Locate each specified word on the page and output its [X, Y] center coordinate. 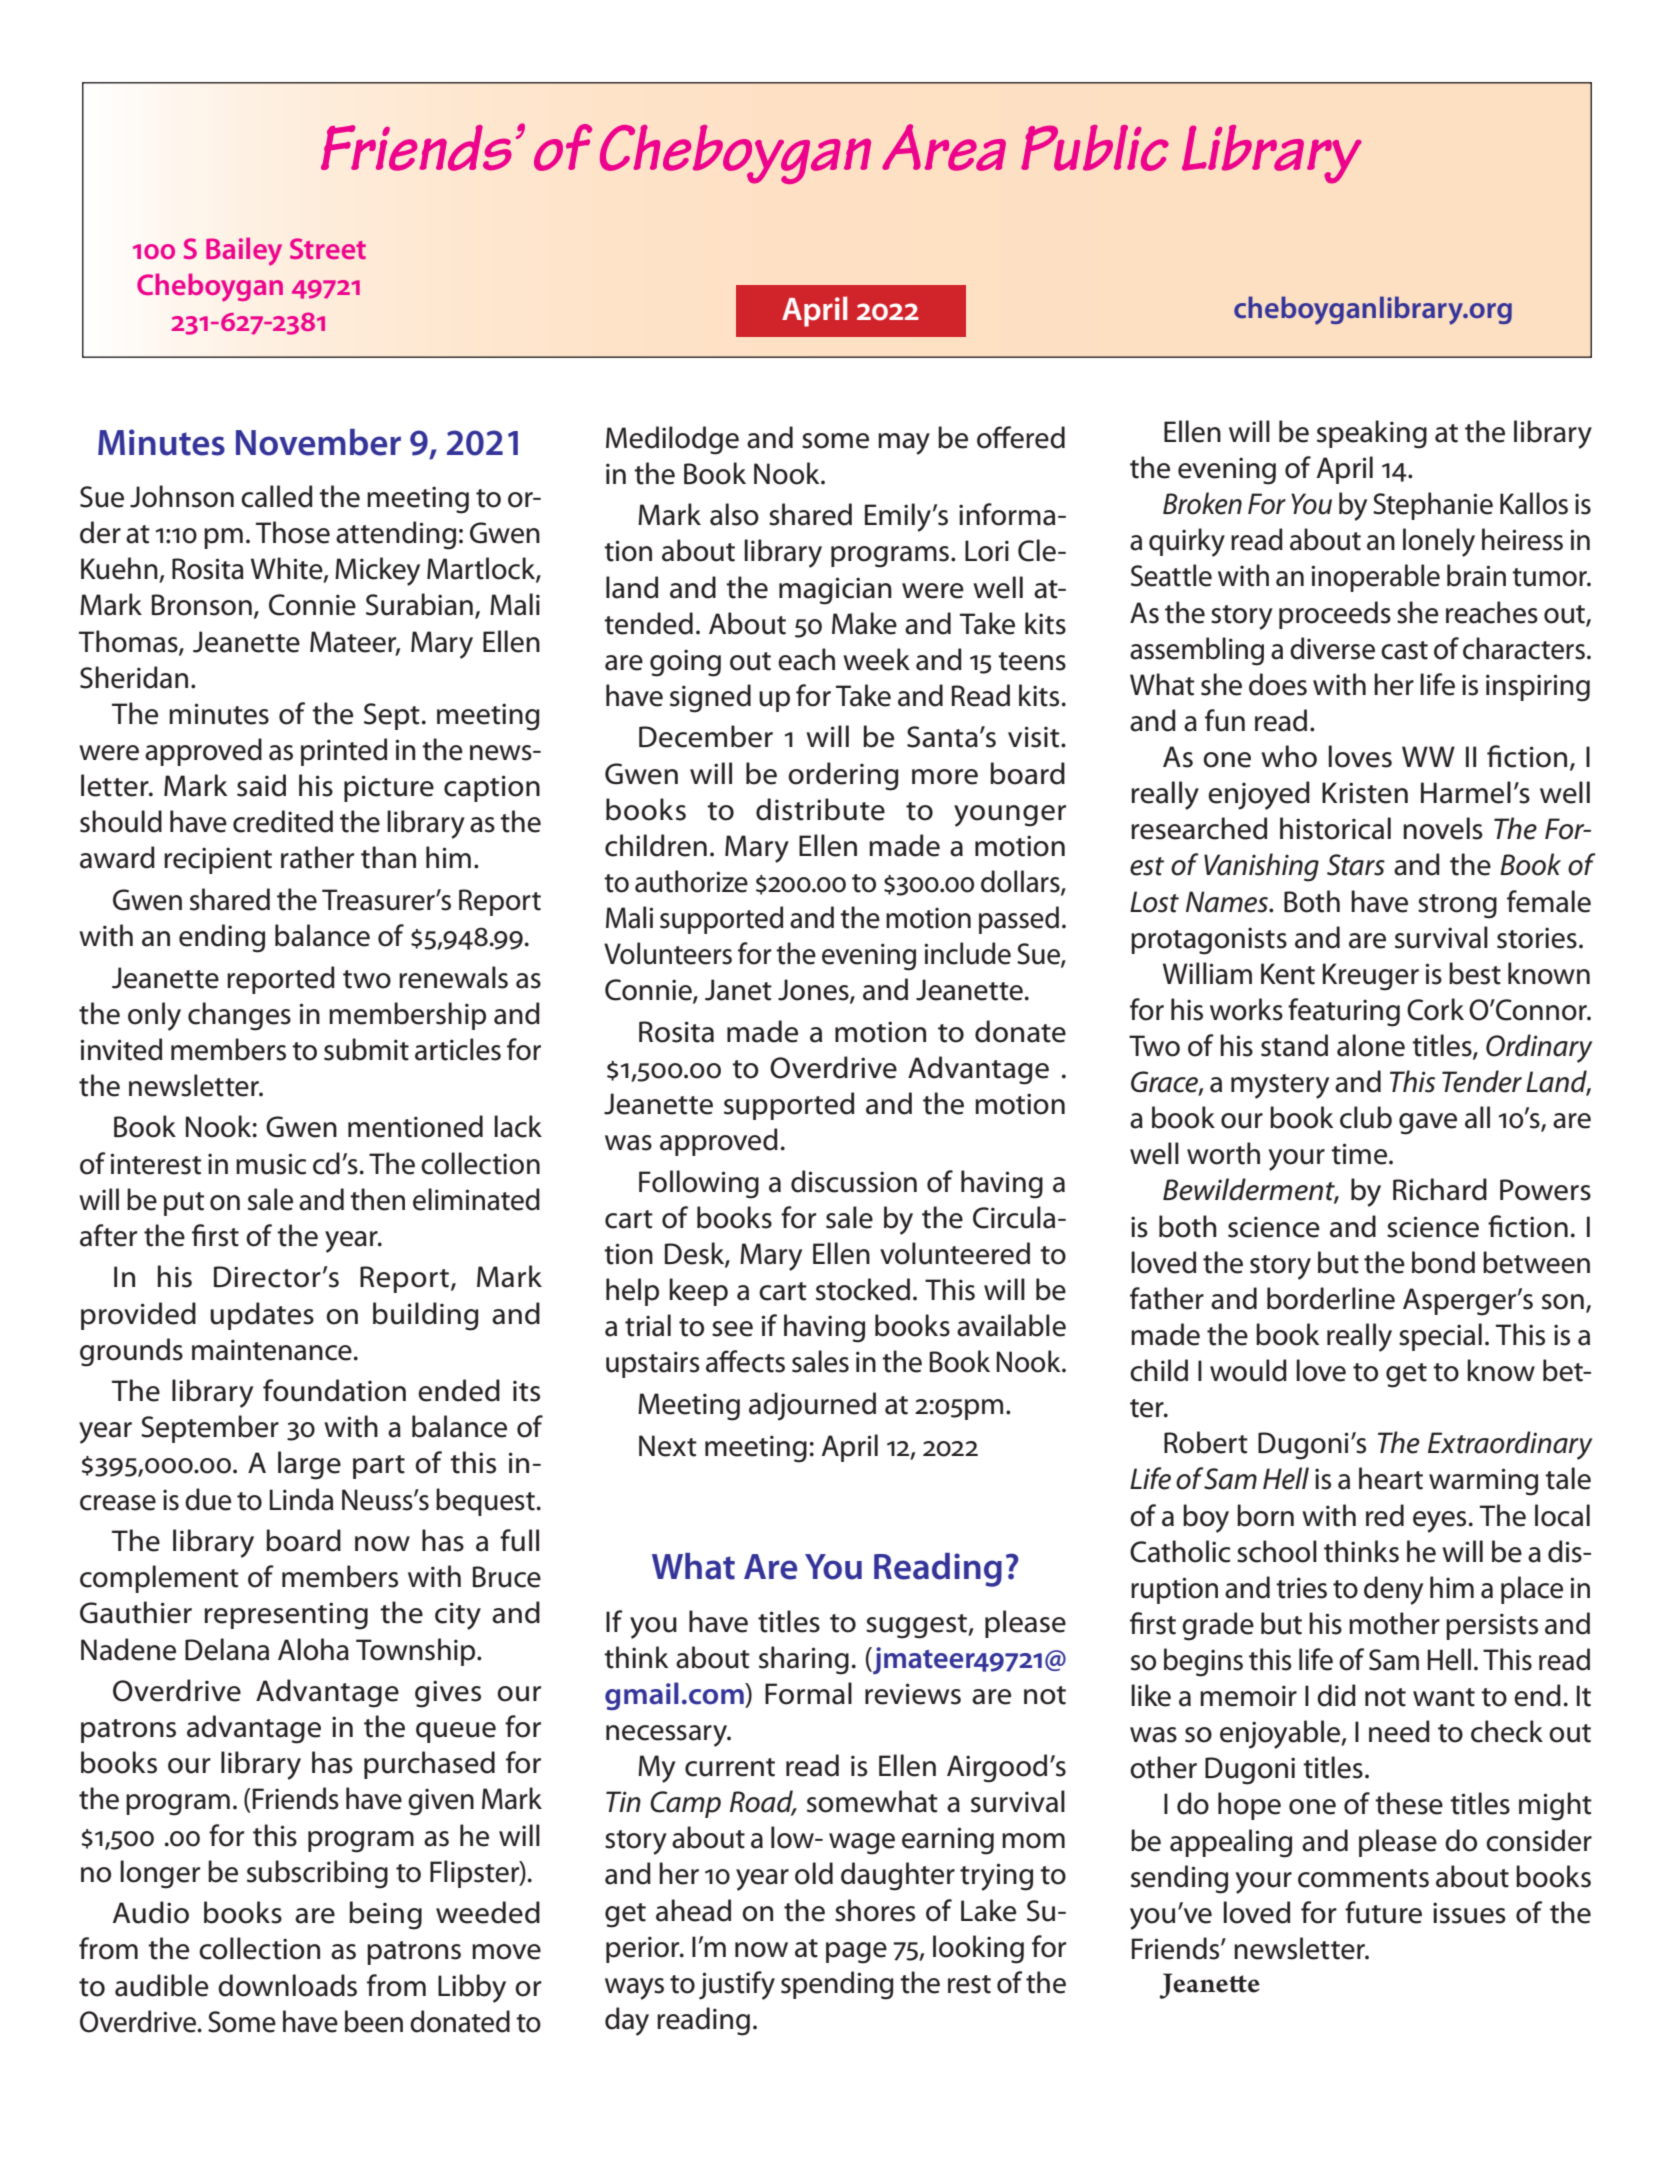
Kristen [1365, 793]
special [1440, 1337]
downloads [287, 1985]
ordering [843, 776]
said [261, 785]
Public [1094, 148]
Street [328, 248]
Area [944, 147]
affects [745, 1361]
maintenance [272, 1350]
